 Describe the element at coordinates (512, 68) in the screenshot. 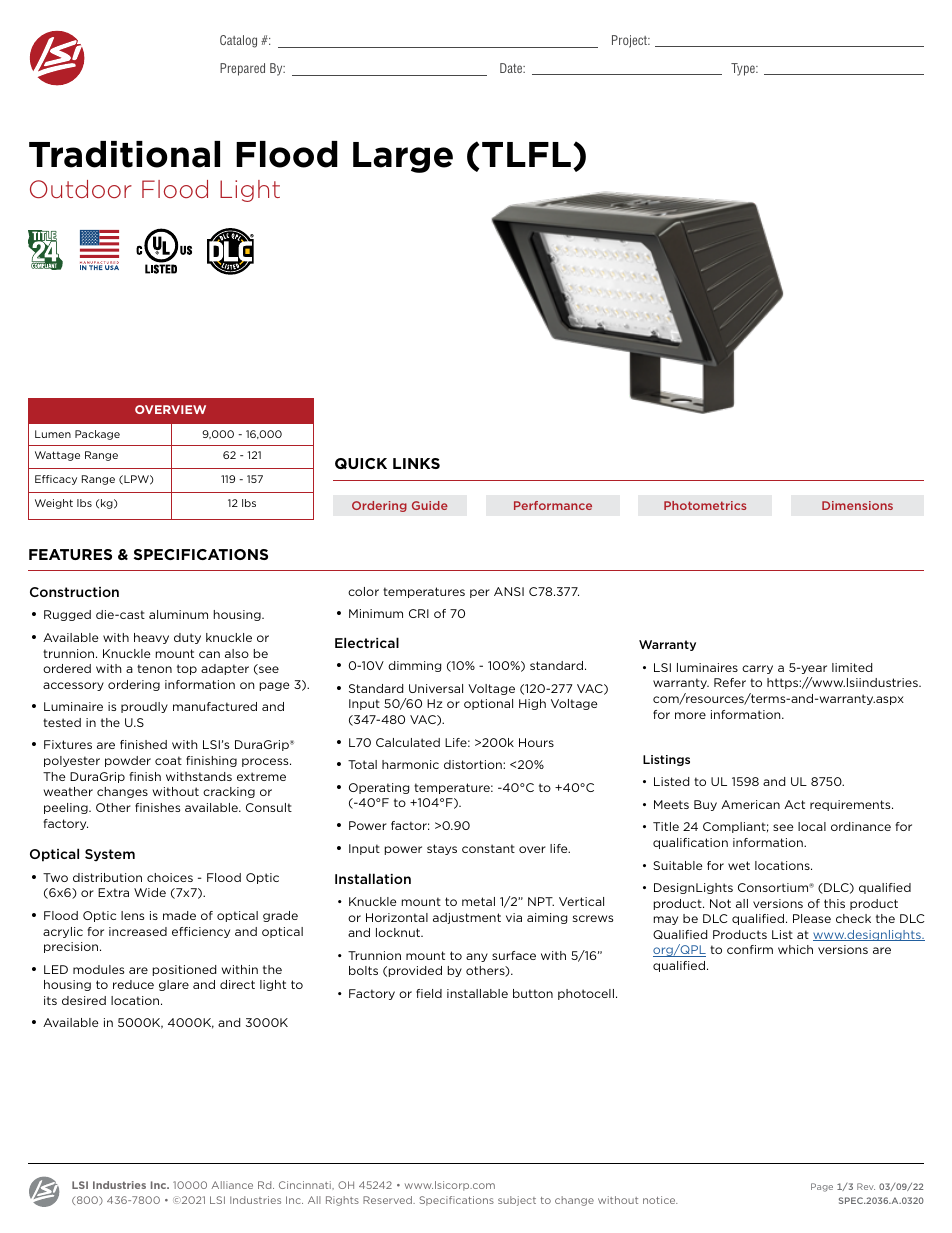

I see `Date` at that location.
